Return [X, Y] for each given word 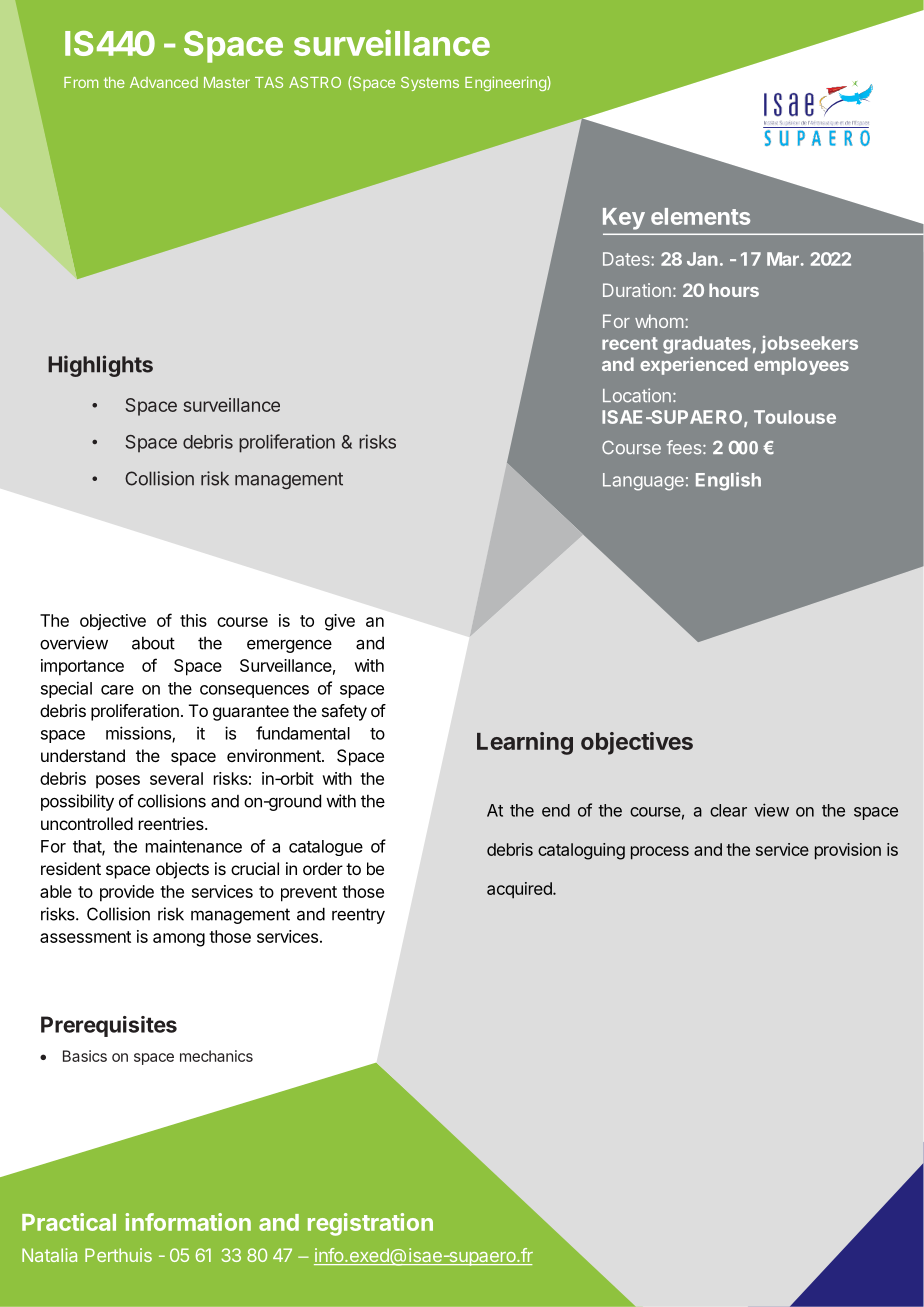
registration [370, 1224]
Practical [69, 1222]
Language [643, 482]
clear [728, 810]
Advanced [164, 82]
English [728, 481]
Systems [430, 84]
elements [700, 216]
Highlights [100, 366]
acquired [520, 890]
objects [182, 870]
